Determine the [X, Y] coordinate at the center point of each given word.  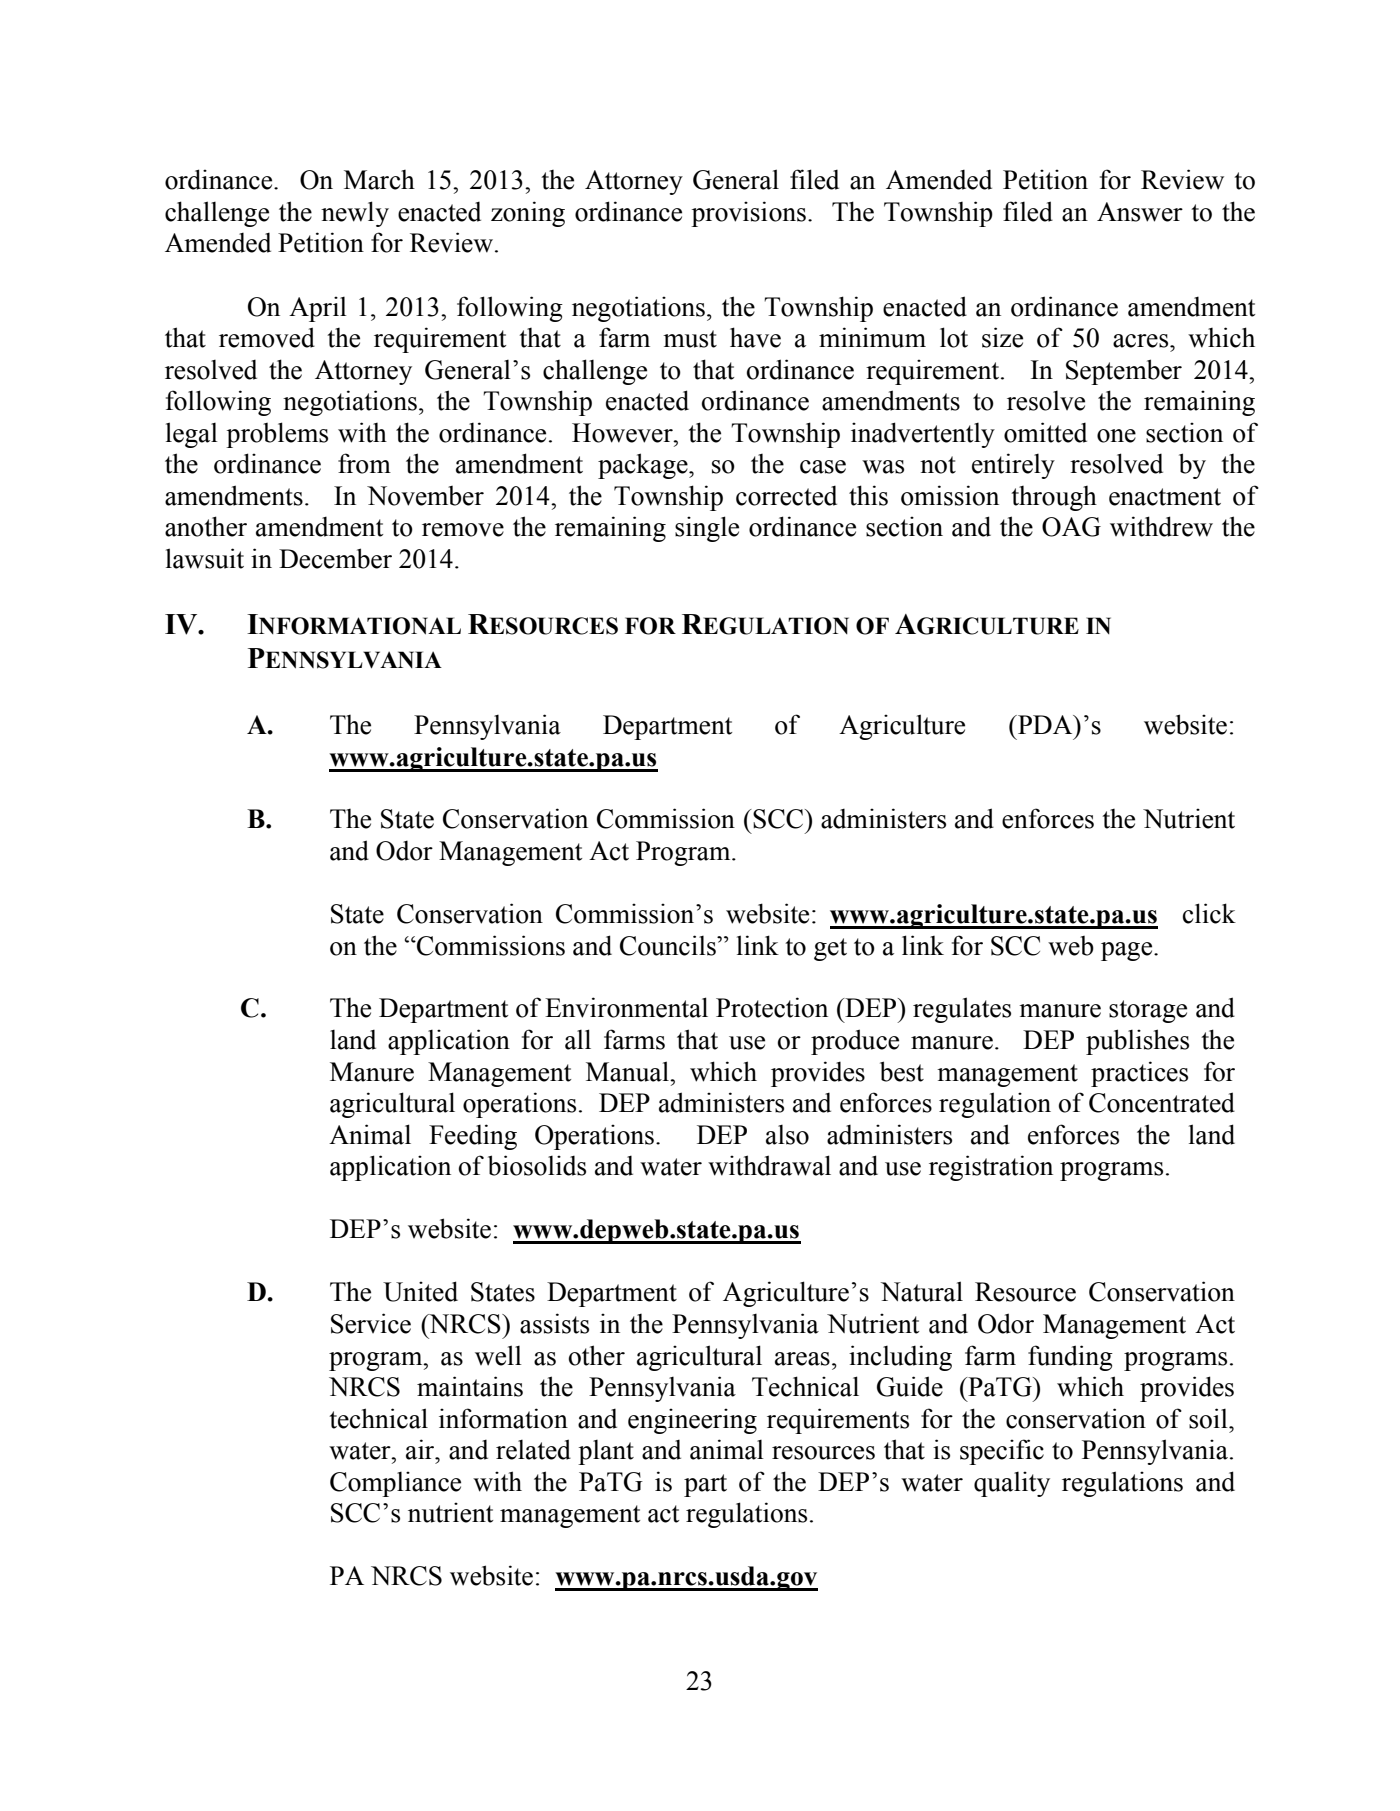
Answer [1140, 212]
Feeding [473, 1137]
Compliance [395, 1484]
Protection [772, 1007]
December [335, 558]
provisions [748, 214]
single [707, 529]
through [1054, 498]
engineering [692, 1421]
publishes [1137, 1042]
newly [355, 214]
